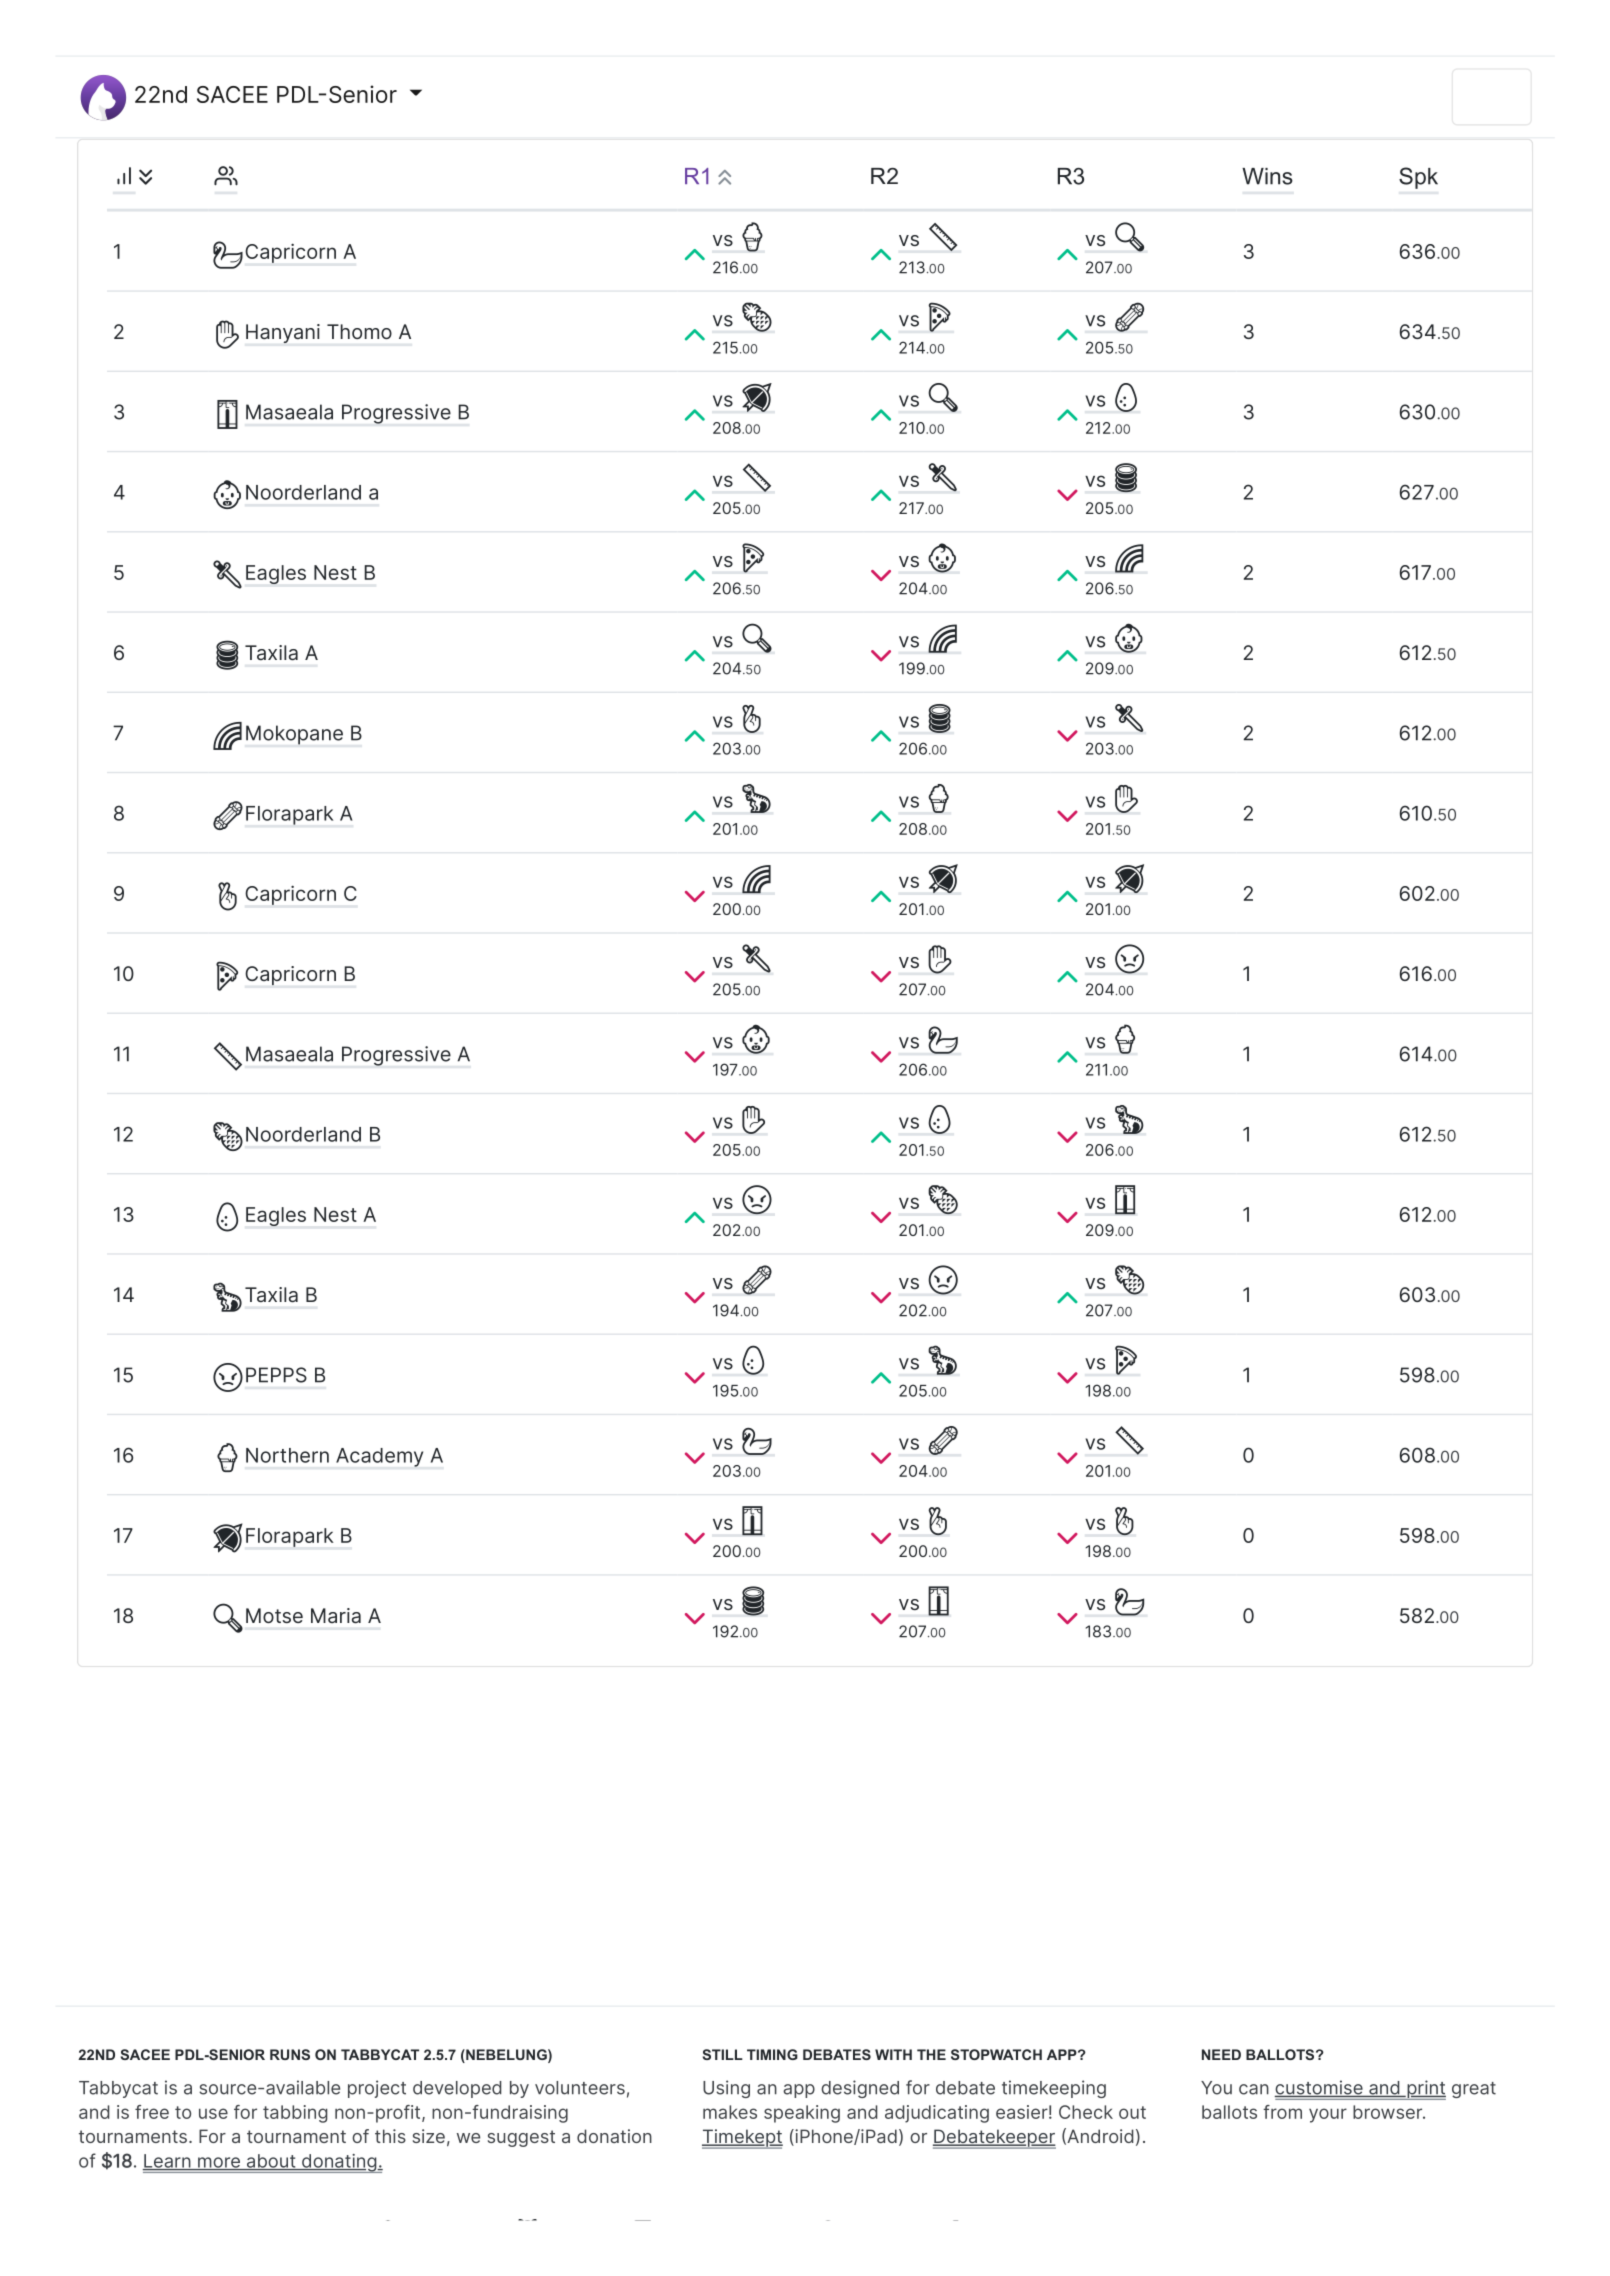 This image has width=1610, height=2276. I want to click on tabbing, so click(295, 2114).
